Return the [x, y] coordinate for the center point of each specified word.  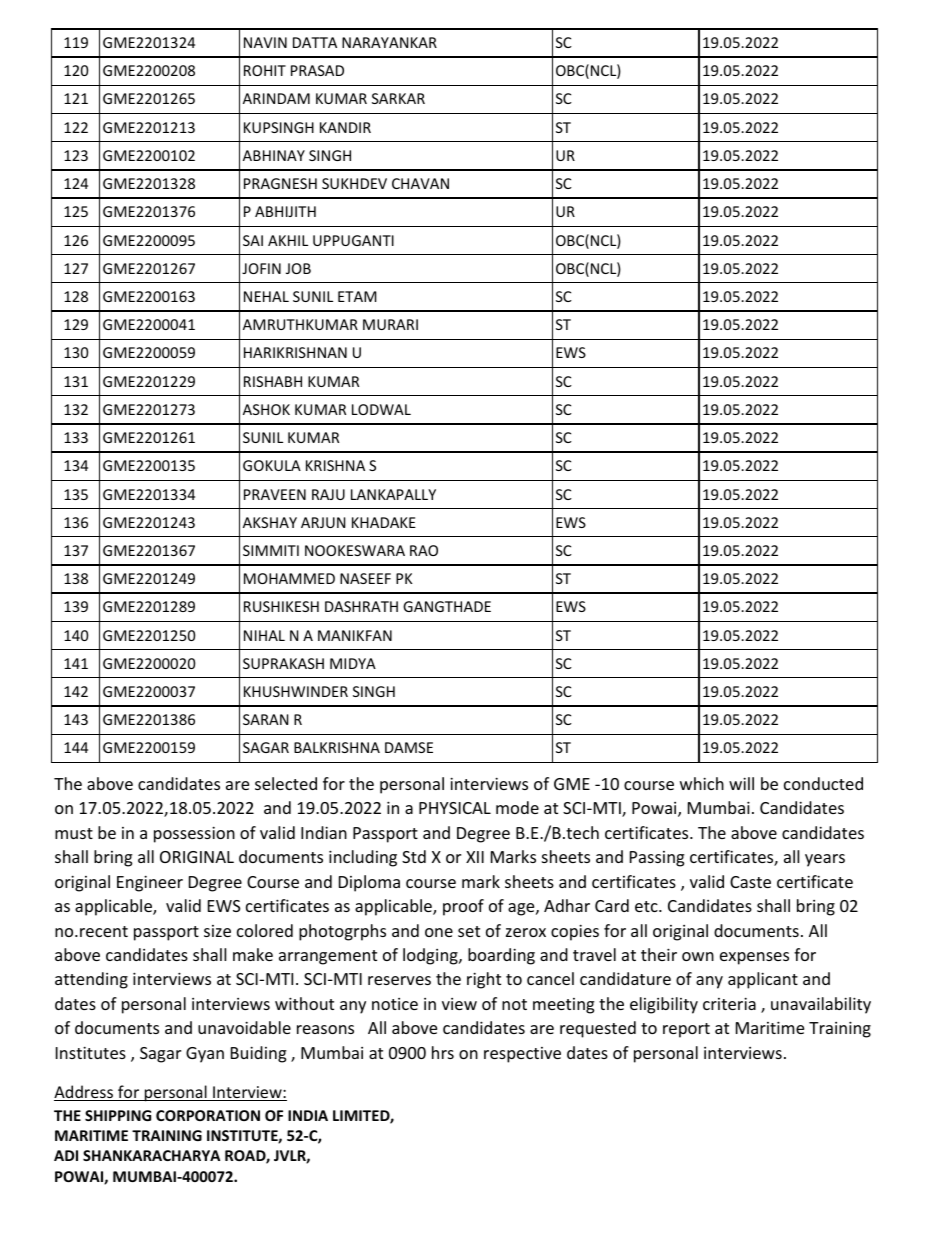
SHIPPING [118, 1115]
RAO [424, 550]
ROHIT [265, 70]
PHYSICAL [455, 808]
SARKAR [398, 98]
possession [194, 834]
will [741, 783]
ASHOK [266, 409]
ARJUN [323, 522]
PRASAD [317, 70]
